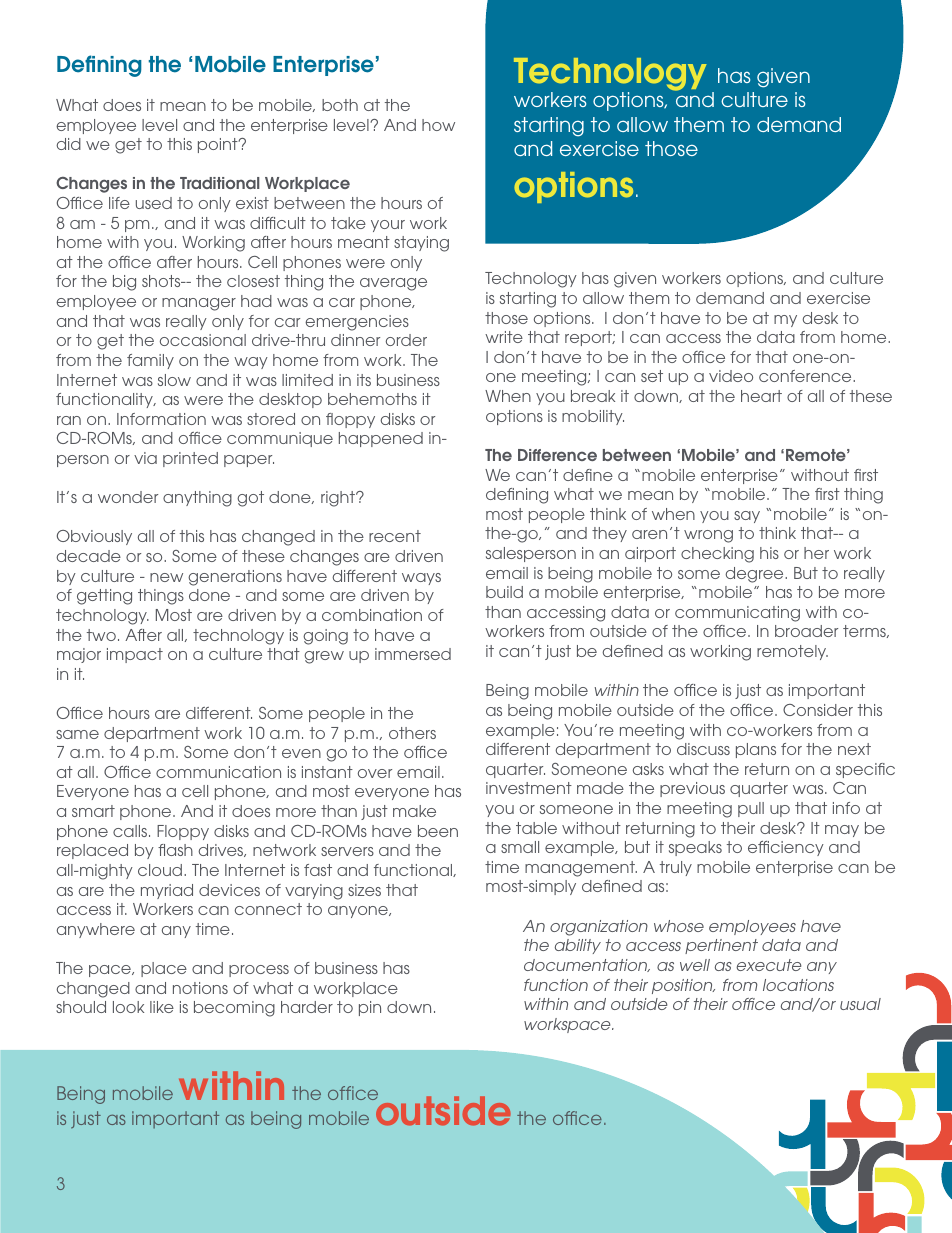 Image resolution: width=952 pixels, height=1233 pixels. What do you see at coordinates (166, 577) in the screenshot?
I see `new` at bounding box center [166, 577].
